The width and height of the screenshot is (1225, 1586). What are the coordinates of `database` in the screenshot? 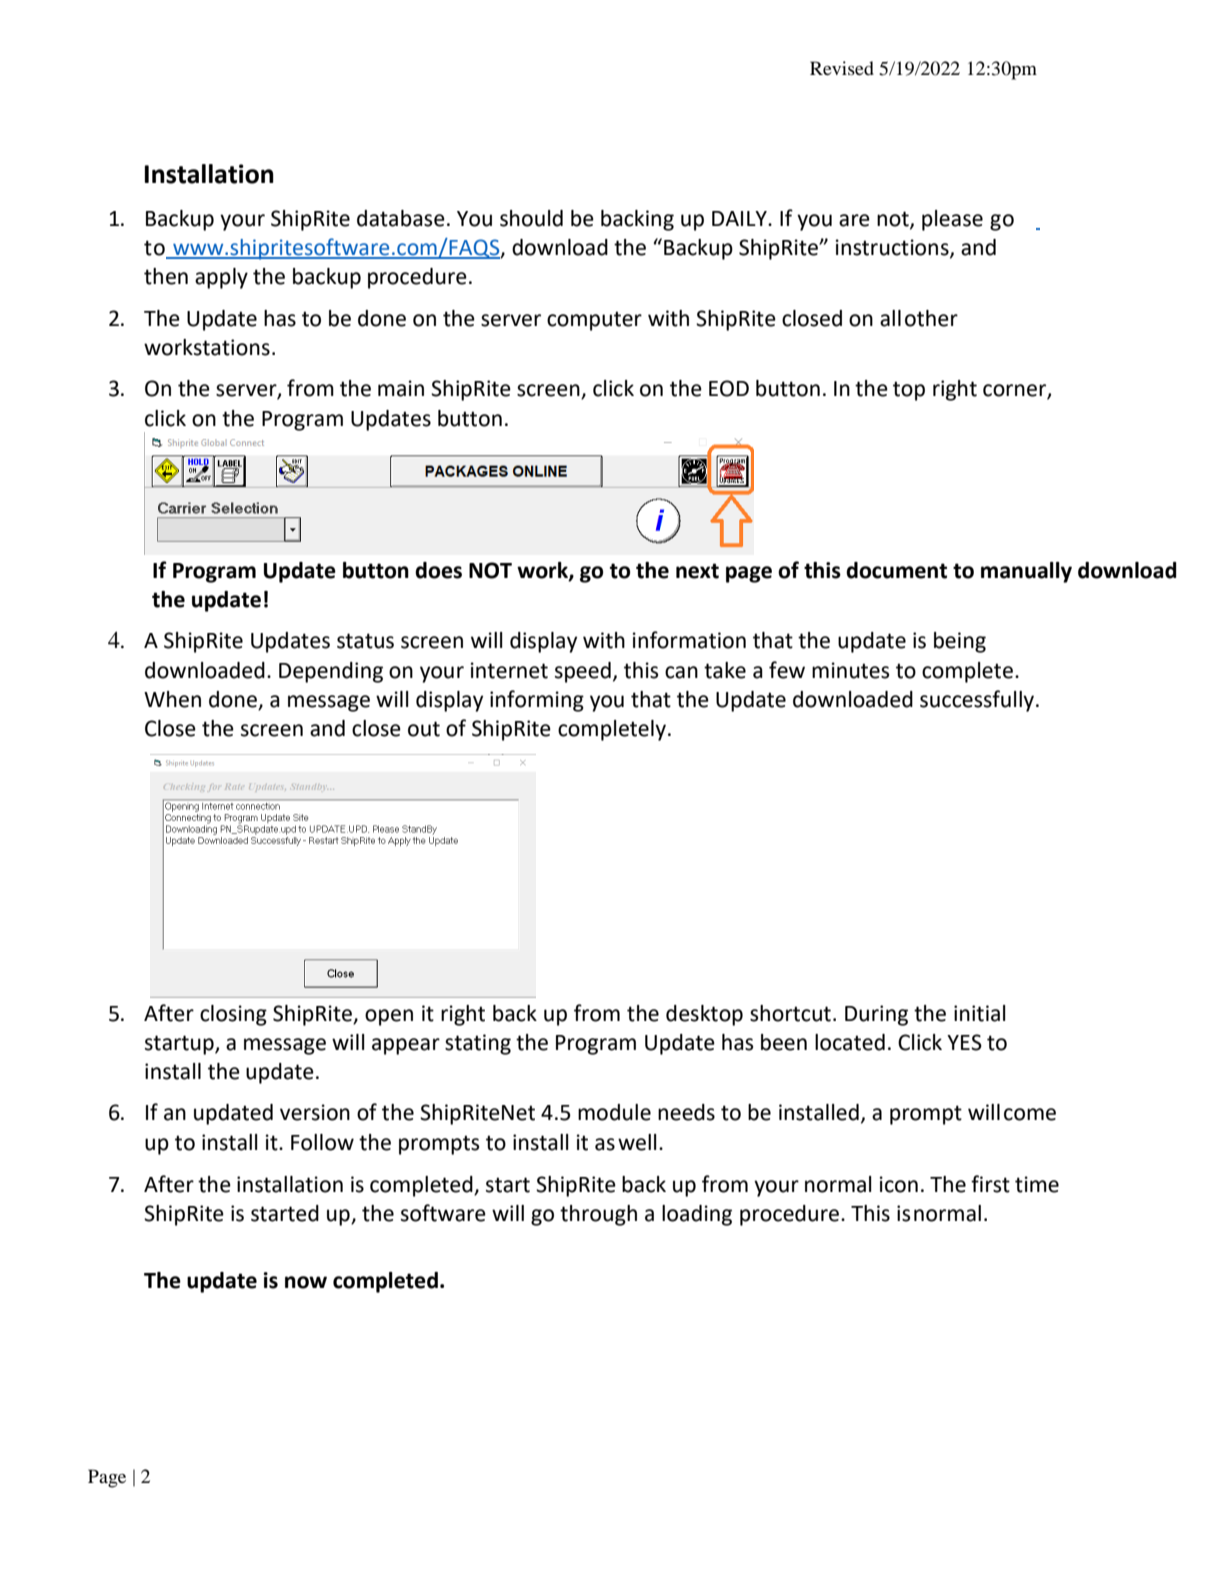 It's located at (401, 218).
